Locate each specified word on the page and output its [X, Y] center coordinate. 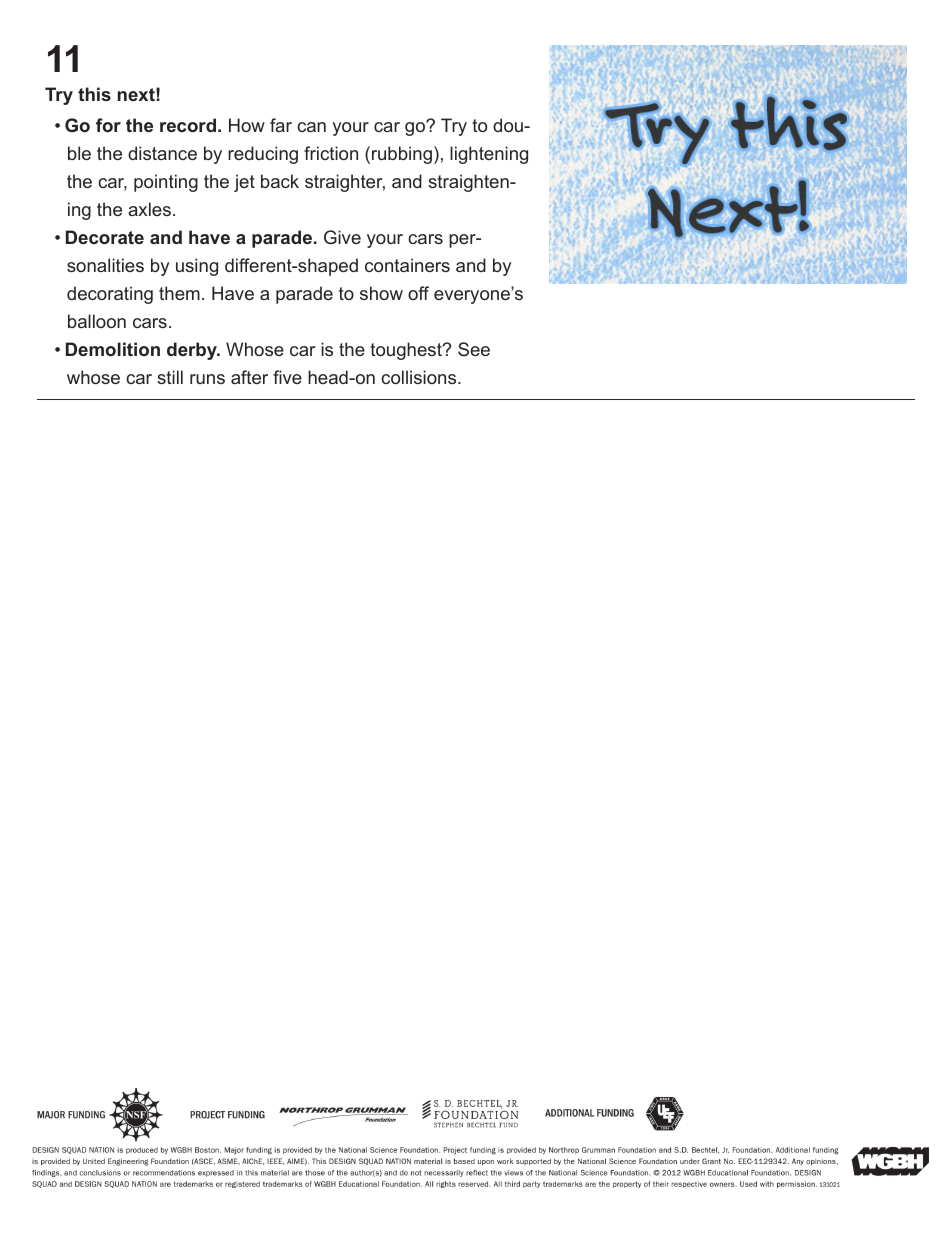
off [418, 293]
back [280, 181]
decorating [110, 295]
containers [407, 265]
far [281, 125]
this [94, 94]
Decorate [105, 237]
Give [342, 237]
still [170, 377]
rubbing [402, 155]
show [381, 293]
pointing [166, 183]
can [311, 127]
